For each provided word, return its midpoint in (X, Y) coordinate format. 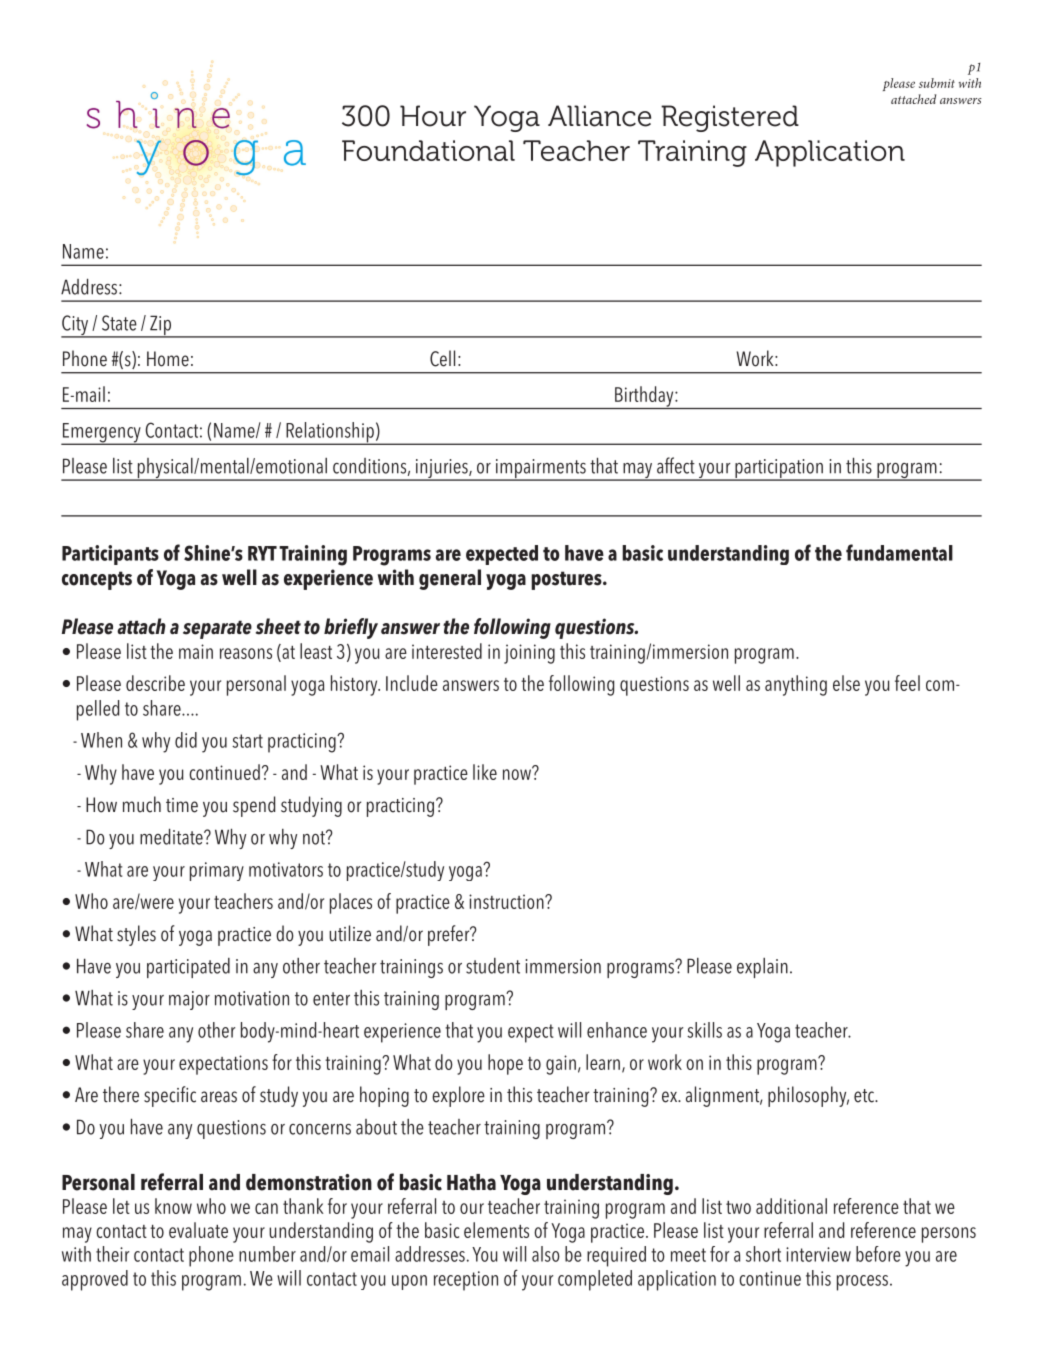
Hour (433, 116)
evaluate (198, 1230)
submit (937, 83)
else (846, 683)
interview (818, 1254)
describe (155, 683)
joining (529, 654)
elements (496, 1230)
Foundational (428, 150)
